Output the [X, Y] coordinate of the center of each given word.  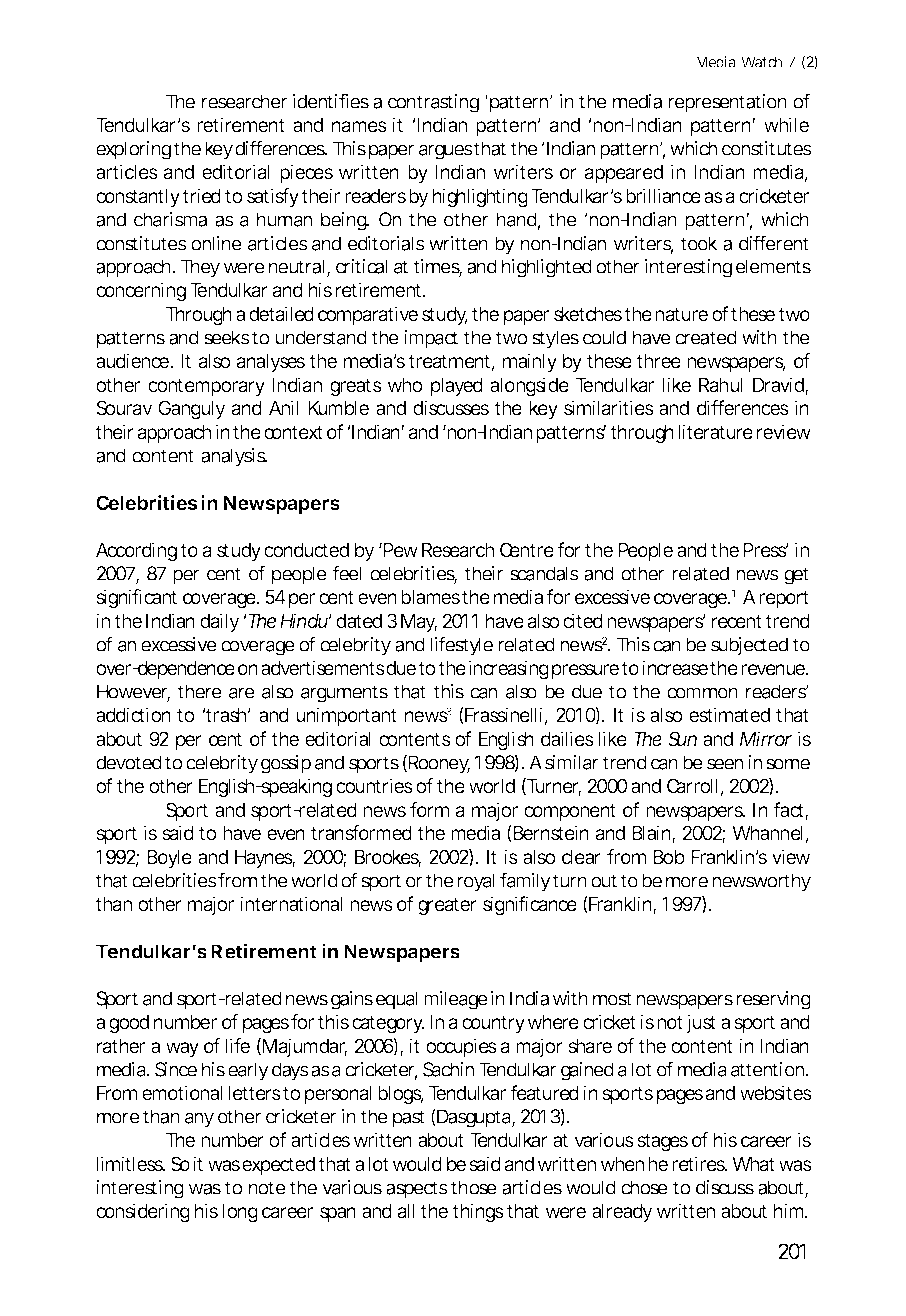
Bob [669, 857]
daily [220, 622]
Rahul [720, 385]
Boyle [169, 859]
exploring [133, 150]
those [474, 1187]
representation [727, 103]
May [419, 623]
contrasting [433, 103]
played [457, 387]
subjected [749, 646]
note [267, 1188]
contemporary [206, 387]
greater [447, 906]
